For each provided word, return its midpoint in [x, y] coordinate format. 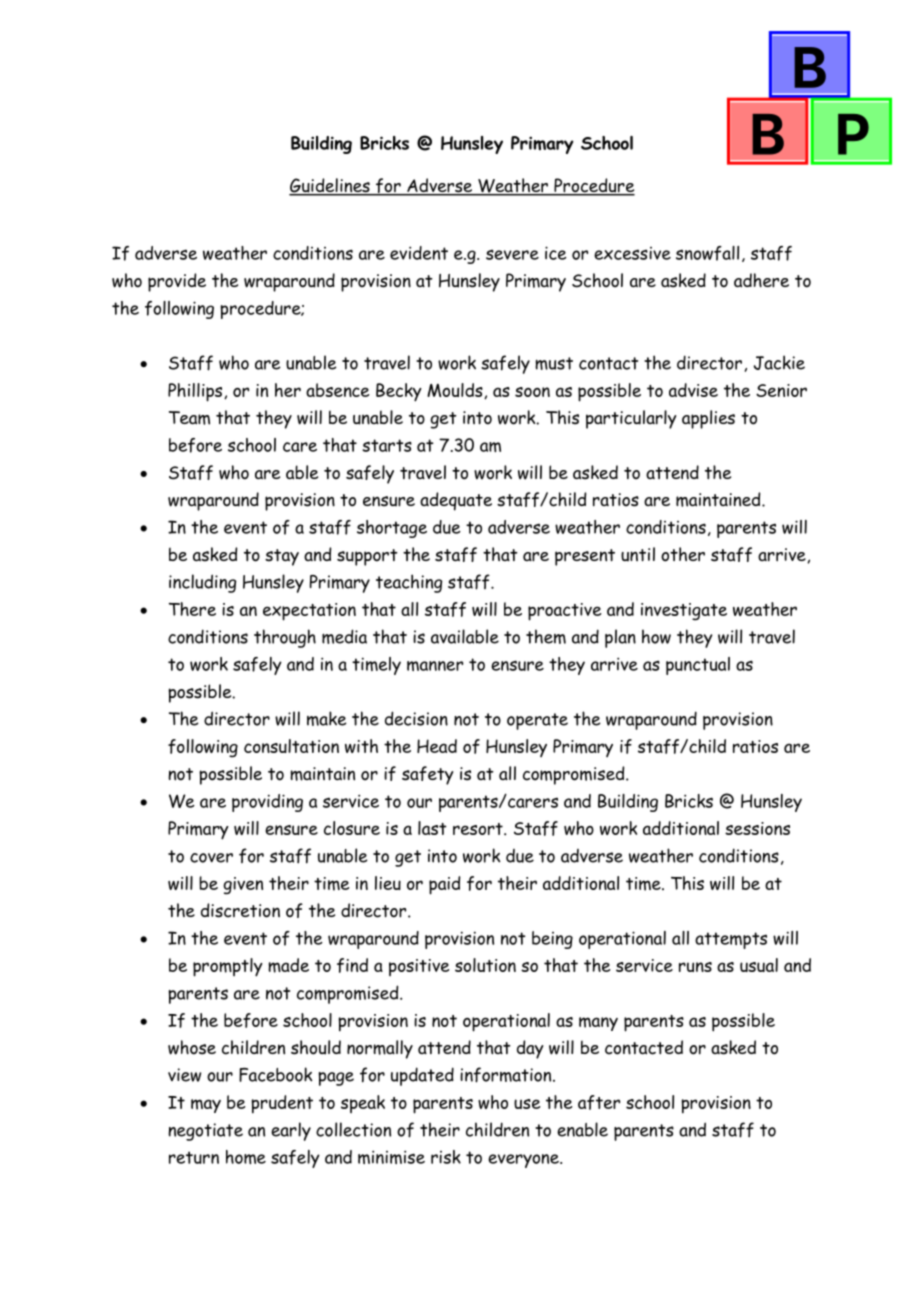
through [285, 638]
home [246, 1157]
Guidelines [330, 186]
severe [512, 254]
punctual [698, 666]
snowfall [707, 253]
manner [435, 666]
